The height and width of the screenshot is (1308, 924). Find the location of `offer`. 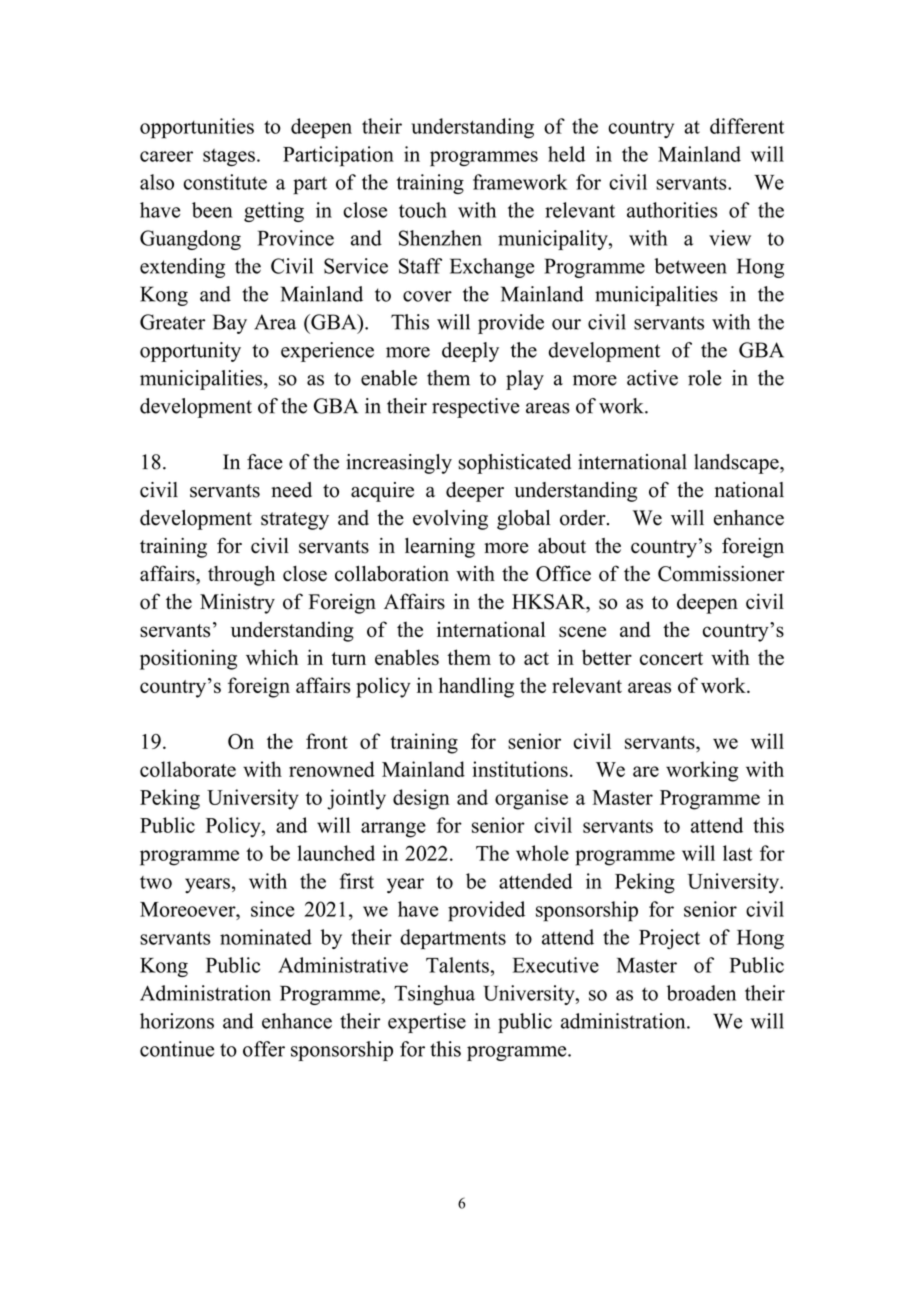

offer is located at coordinates (264, 1049).
